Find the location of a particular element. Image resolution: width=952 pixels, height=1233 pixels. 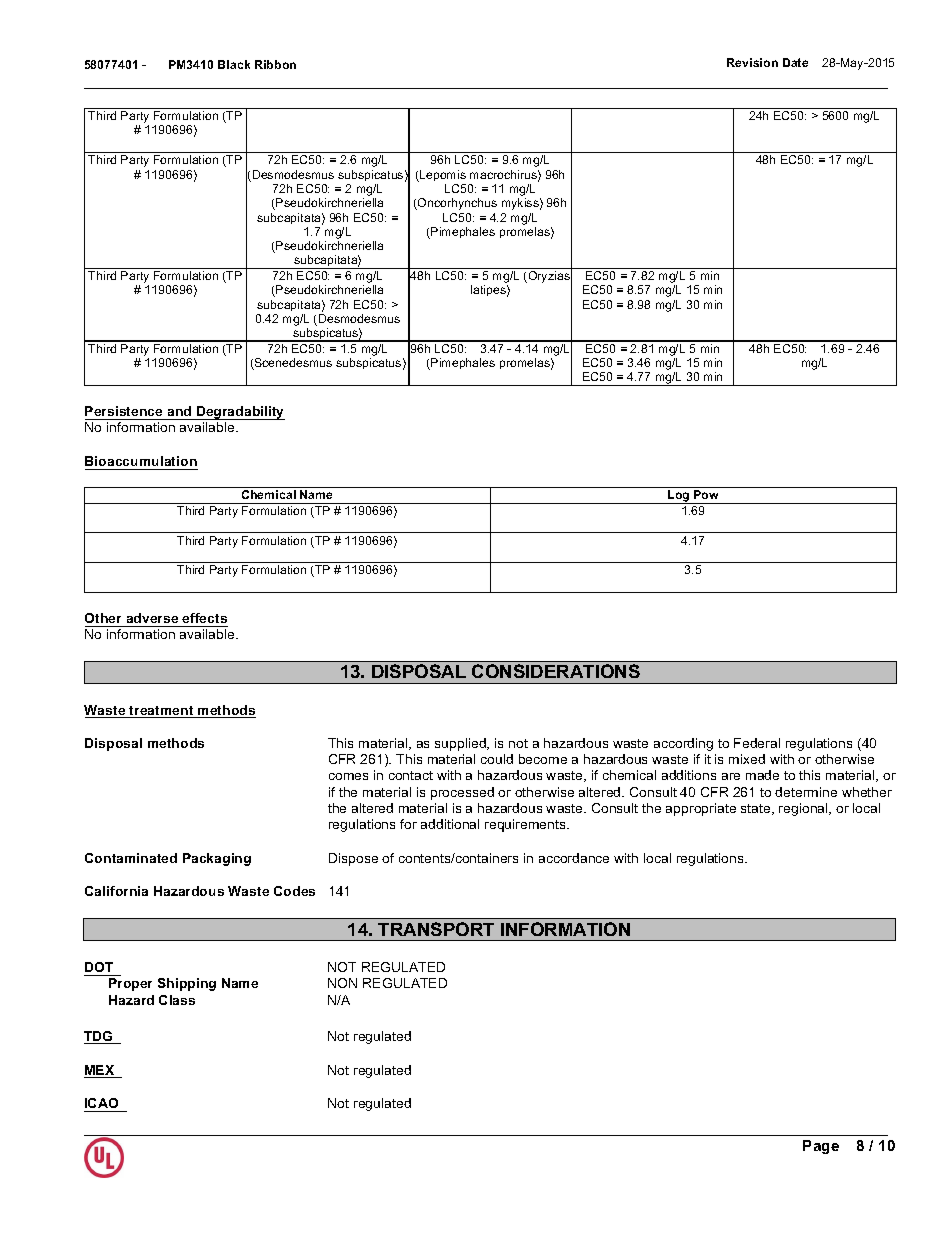

Oncorhynchus is located at coordinates (456, 204).
